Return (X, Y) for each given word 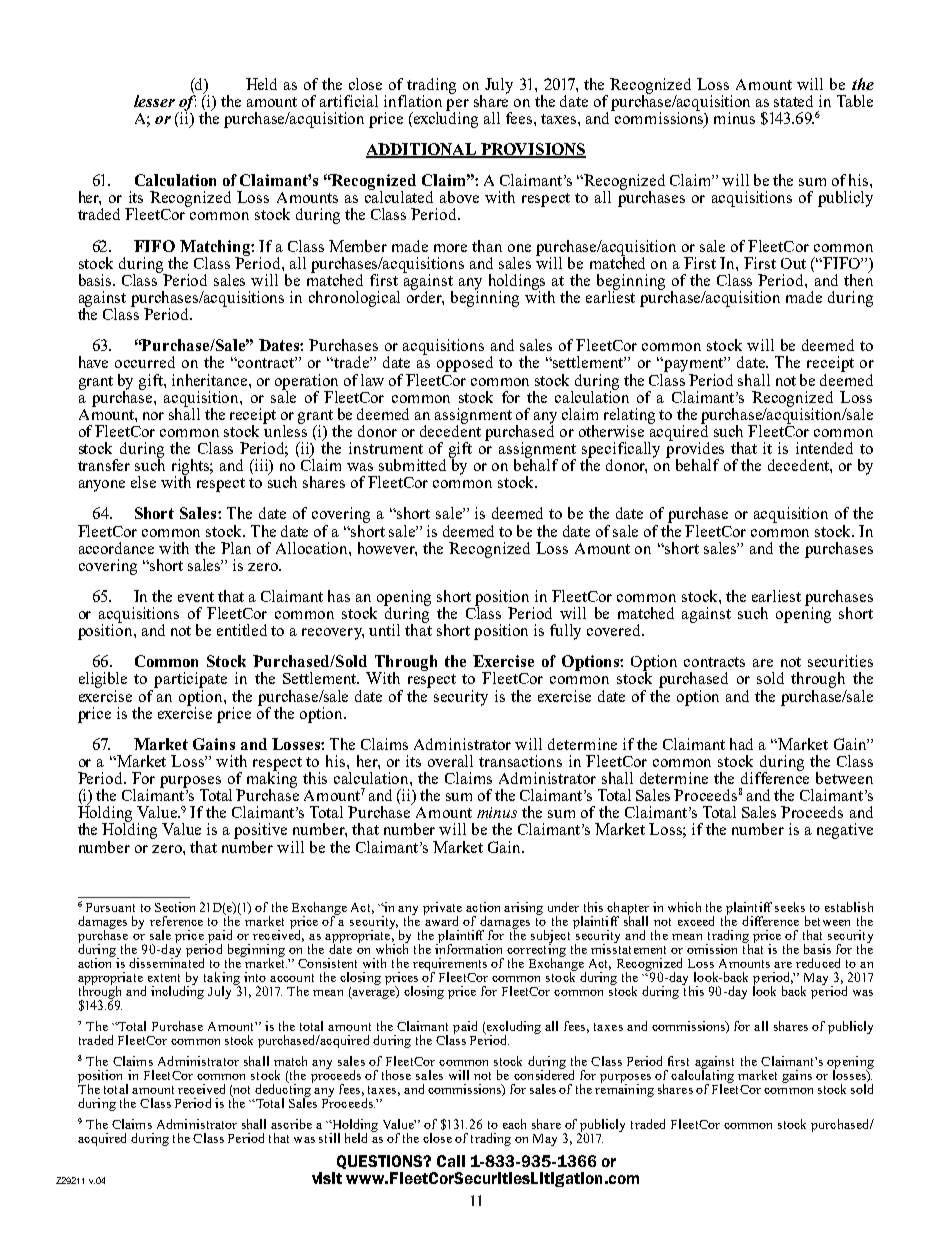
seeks (790, 907)
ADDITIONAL (422, 150)
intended (824, 448)
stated (793, 101)
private (442, 909)
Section (175, 907)
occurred (145, 362)
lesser (154, 101)
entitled (242, 630)
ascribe (291, 1124)
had (741, 744)
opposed (465, 364)
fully (565, 632)
